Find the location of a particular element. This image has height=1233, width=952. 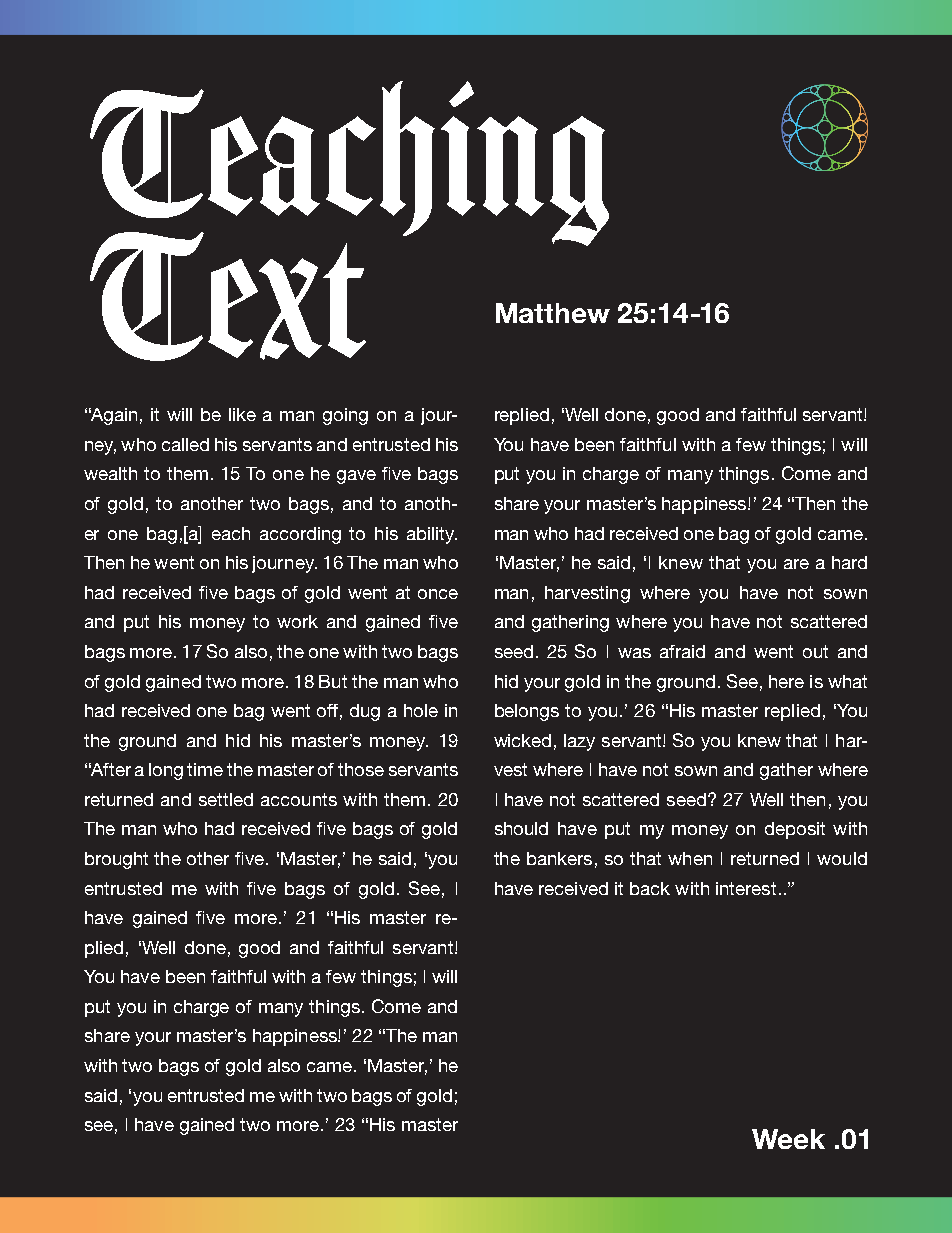

each is located at coordinates (231, 533).
